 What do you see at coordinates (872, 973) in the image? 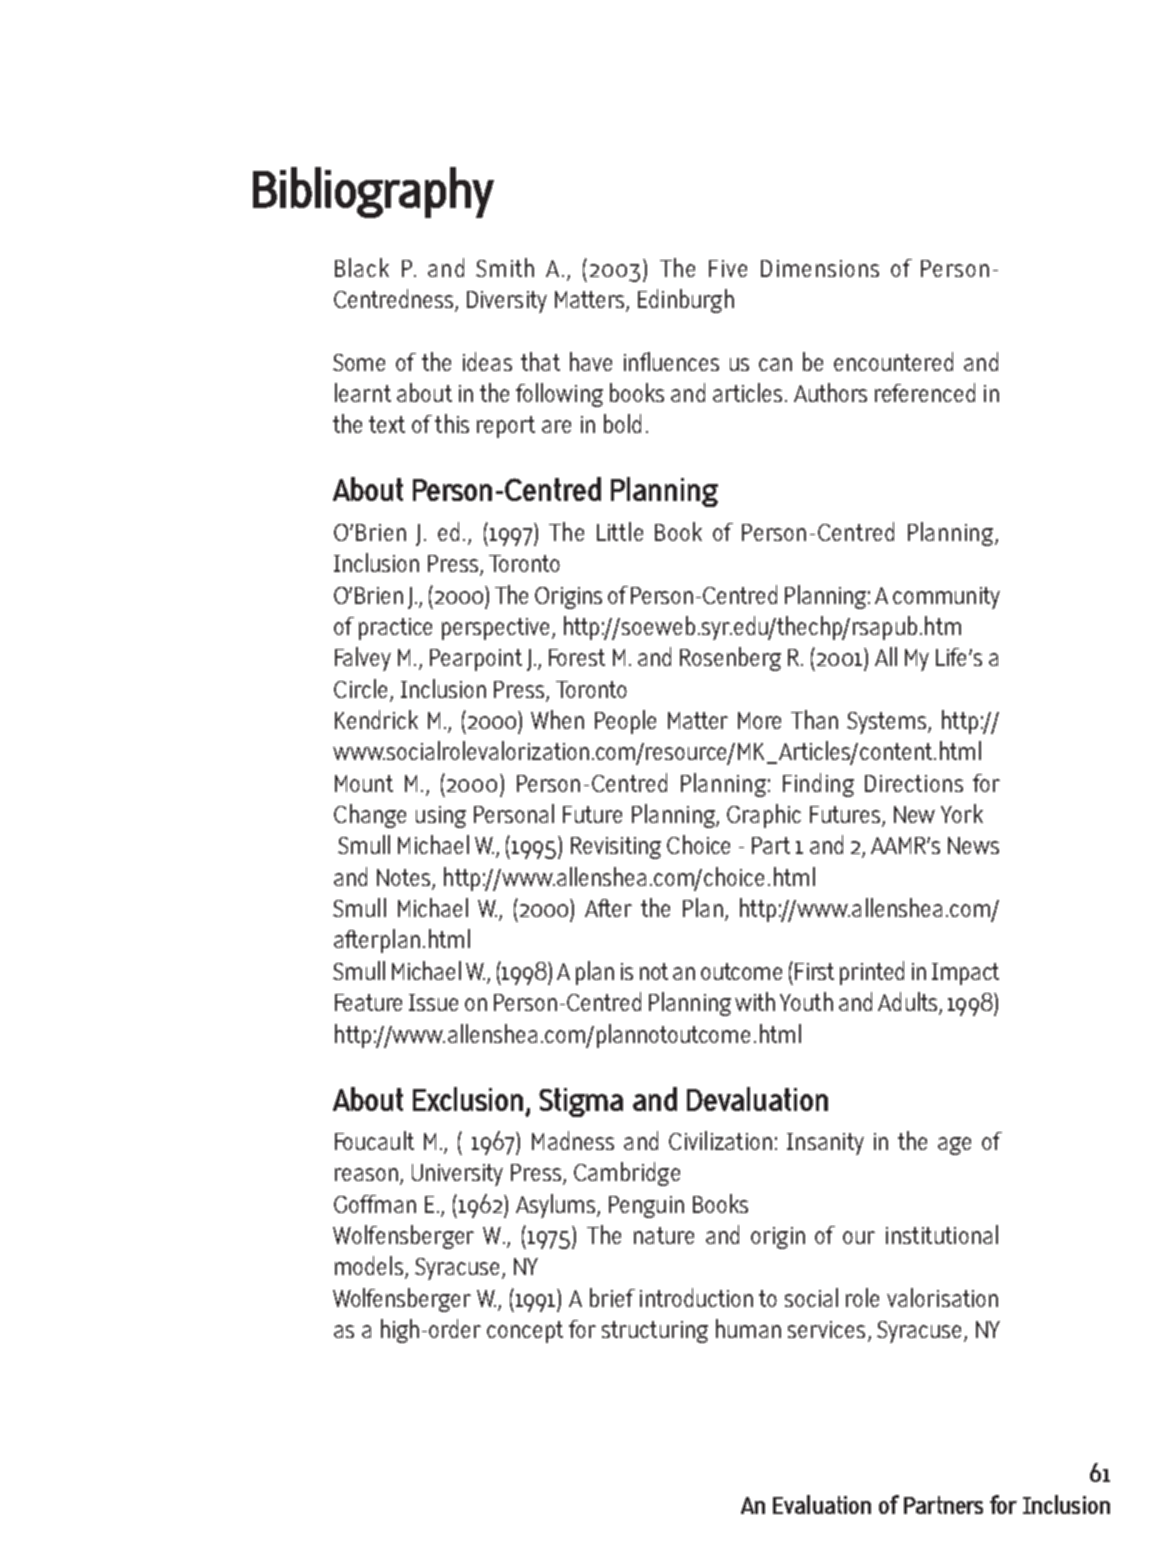
I see `printed` at bounding box center [872, 973].
